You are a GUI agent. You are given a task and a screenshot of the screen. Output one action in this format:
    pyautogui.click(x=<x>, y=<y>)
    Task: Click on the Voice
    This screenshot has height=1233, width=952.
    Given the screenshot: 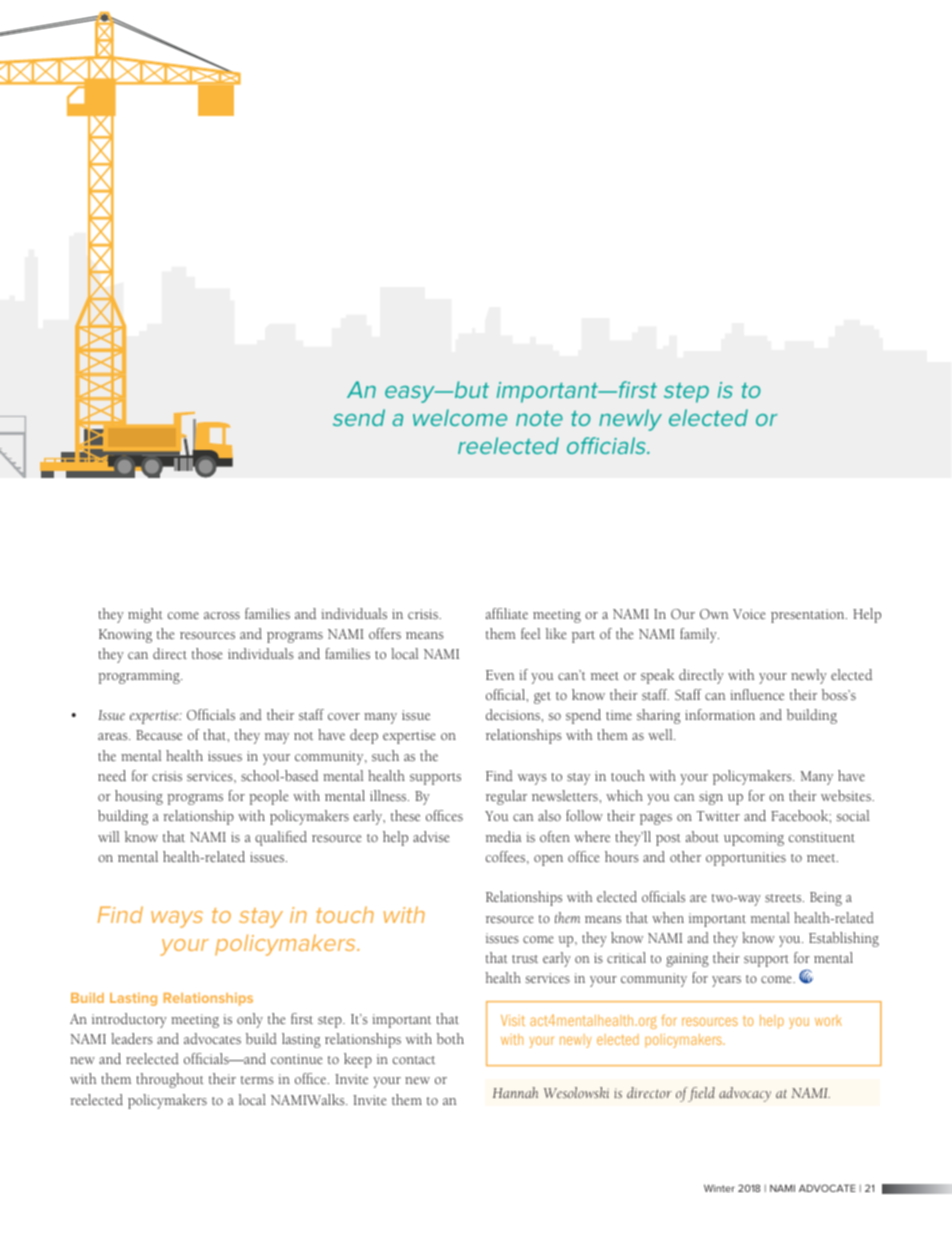 What is the action you would take?
    pyautogui.click(x=749, y=614)
